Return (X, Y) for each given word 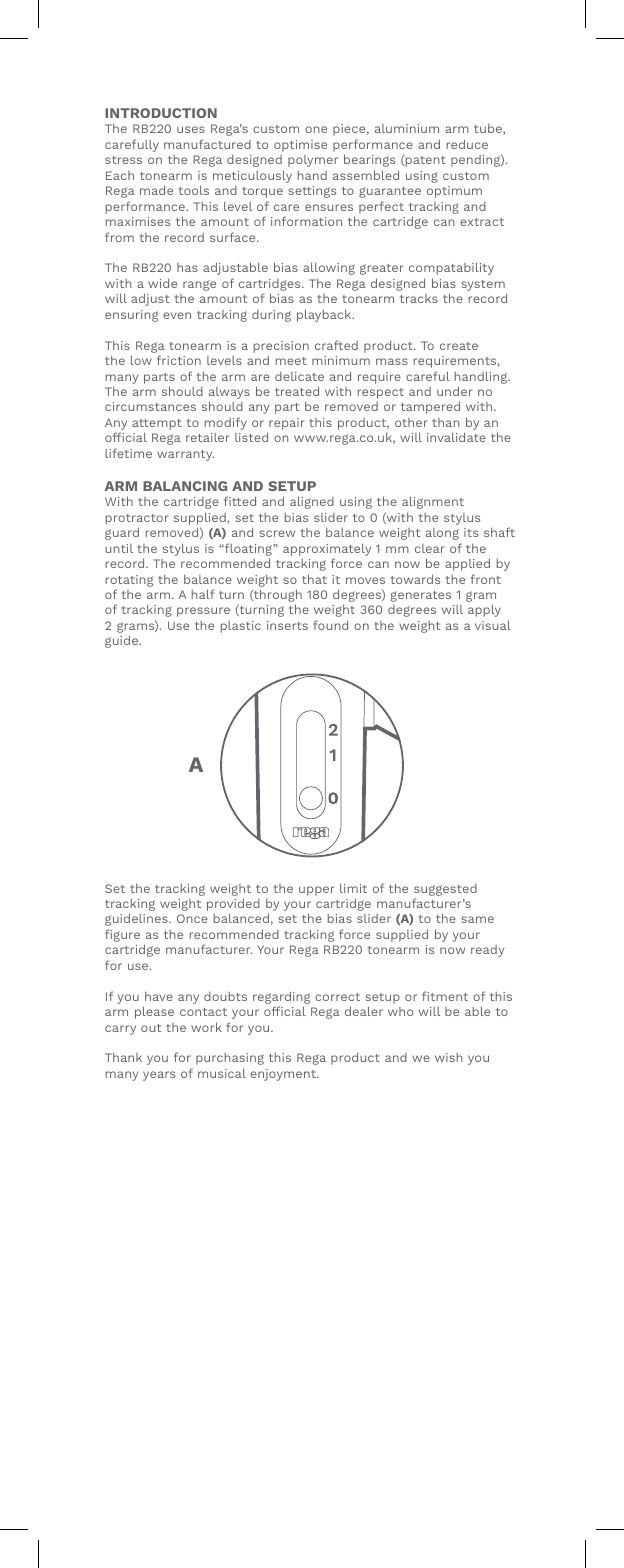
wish (449, 1057)
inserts (287, 625)
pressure (203, 612)
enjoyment (284, 1075)
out (151, 1028)
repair (286, 425)
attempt (157, 426)
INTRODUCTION (161, 113)
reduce (467, 144)
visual (493, 625)
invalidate (456, 437)
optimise (300, 146)
